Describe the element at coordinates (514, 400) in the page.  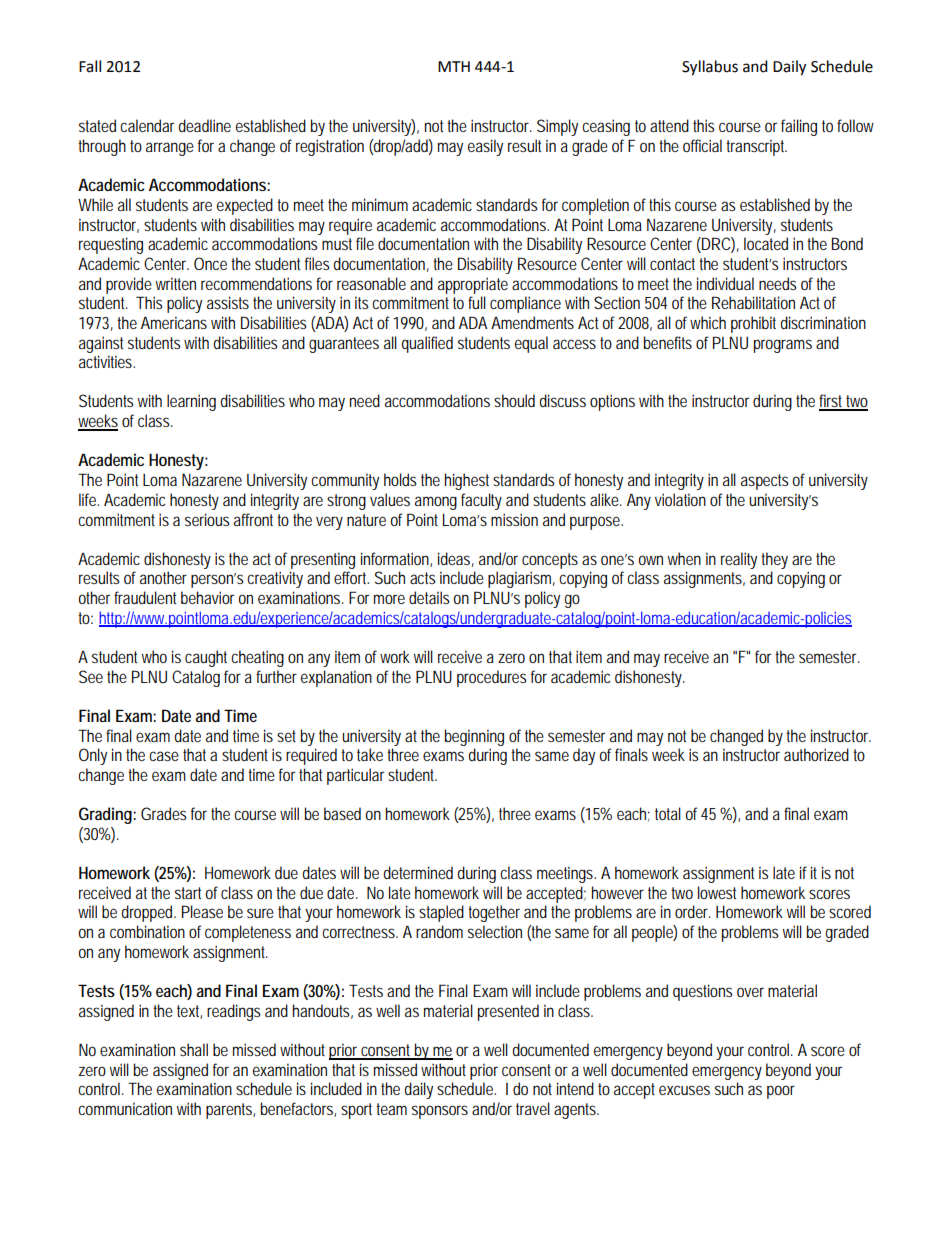
I see `should` at that location.
